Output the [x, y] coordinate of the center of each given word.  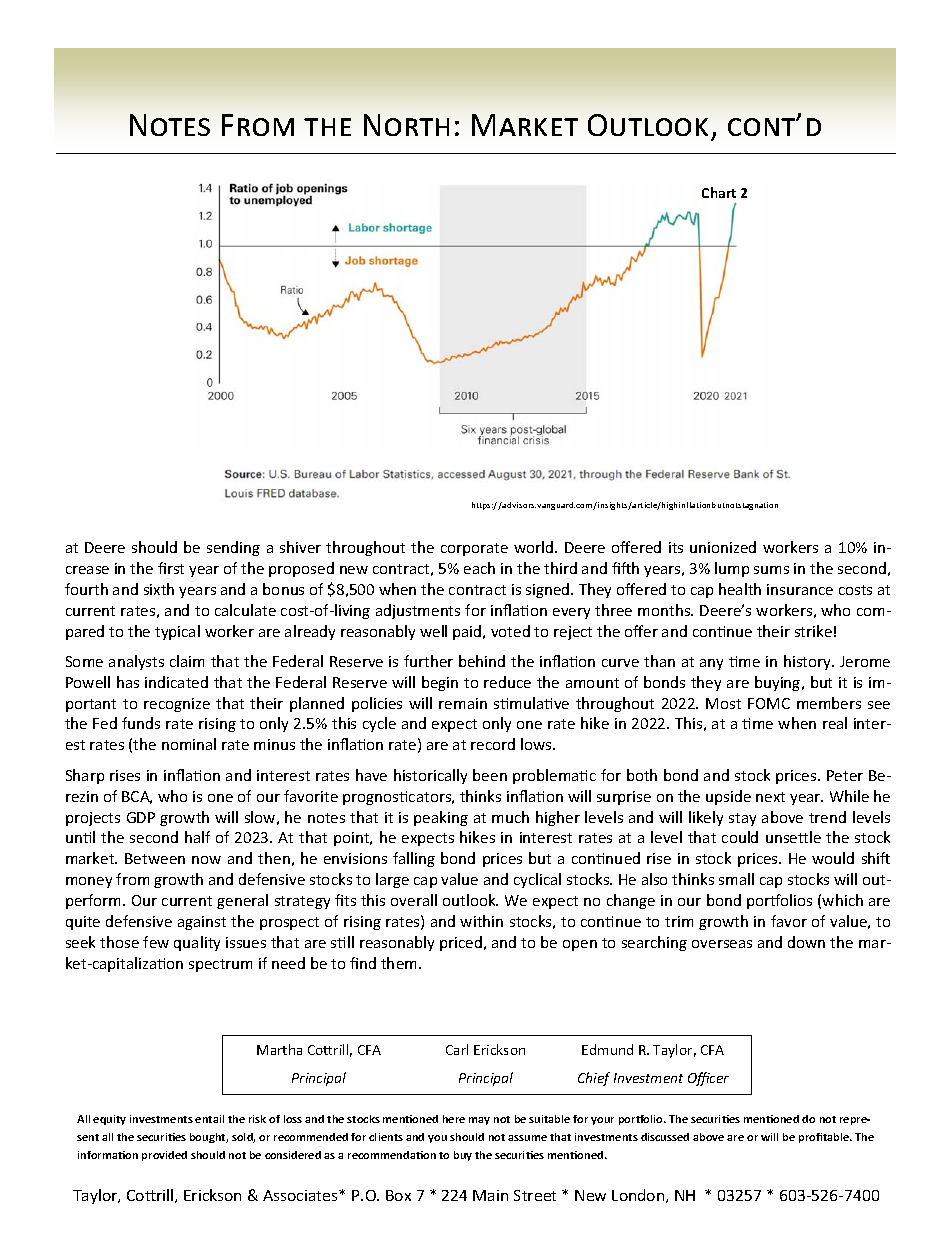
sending [233, 548]
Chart [719, 192]
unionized [723, 547]
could [740, 837]
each [479, 568]
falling [414, 859]
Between [155, 858]
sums [771, 570]
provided [164, 1156]
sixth [159, 589]
